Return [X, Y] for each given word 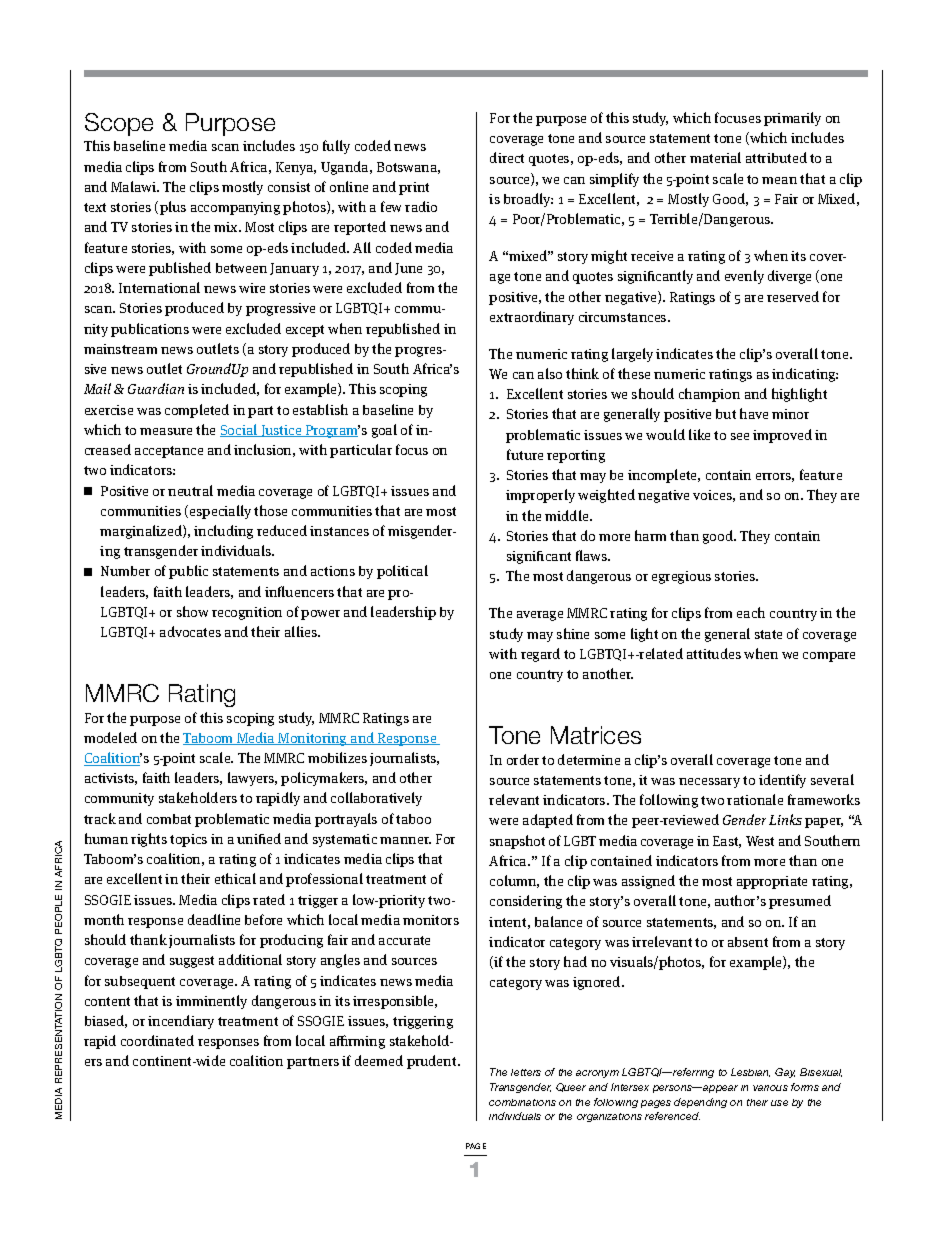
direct [507, 157]
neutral [190, 490]
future [525, 454]
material [715, 157]
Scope [119, 124]
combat [169, 819]
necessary [709, 783]
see [740, 436]
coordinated [157, 1040]
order [523, 759]
